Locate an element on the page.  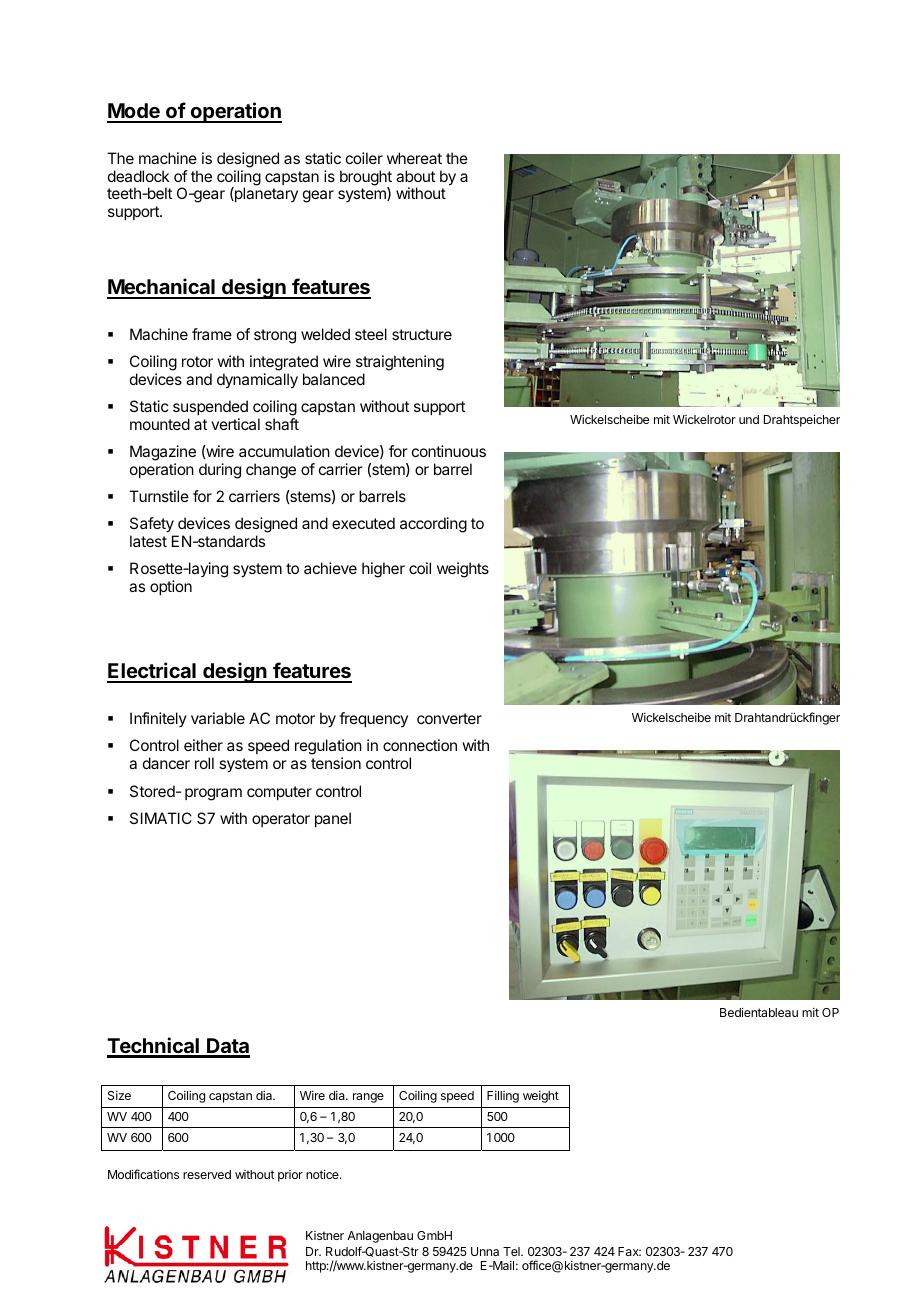
deadlock is located at coordinates (139, 176).
